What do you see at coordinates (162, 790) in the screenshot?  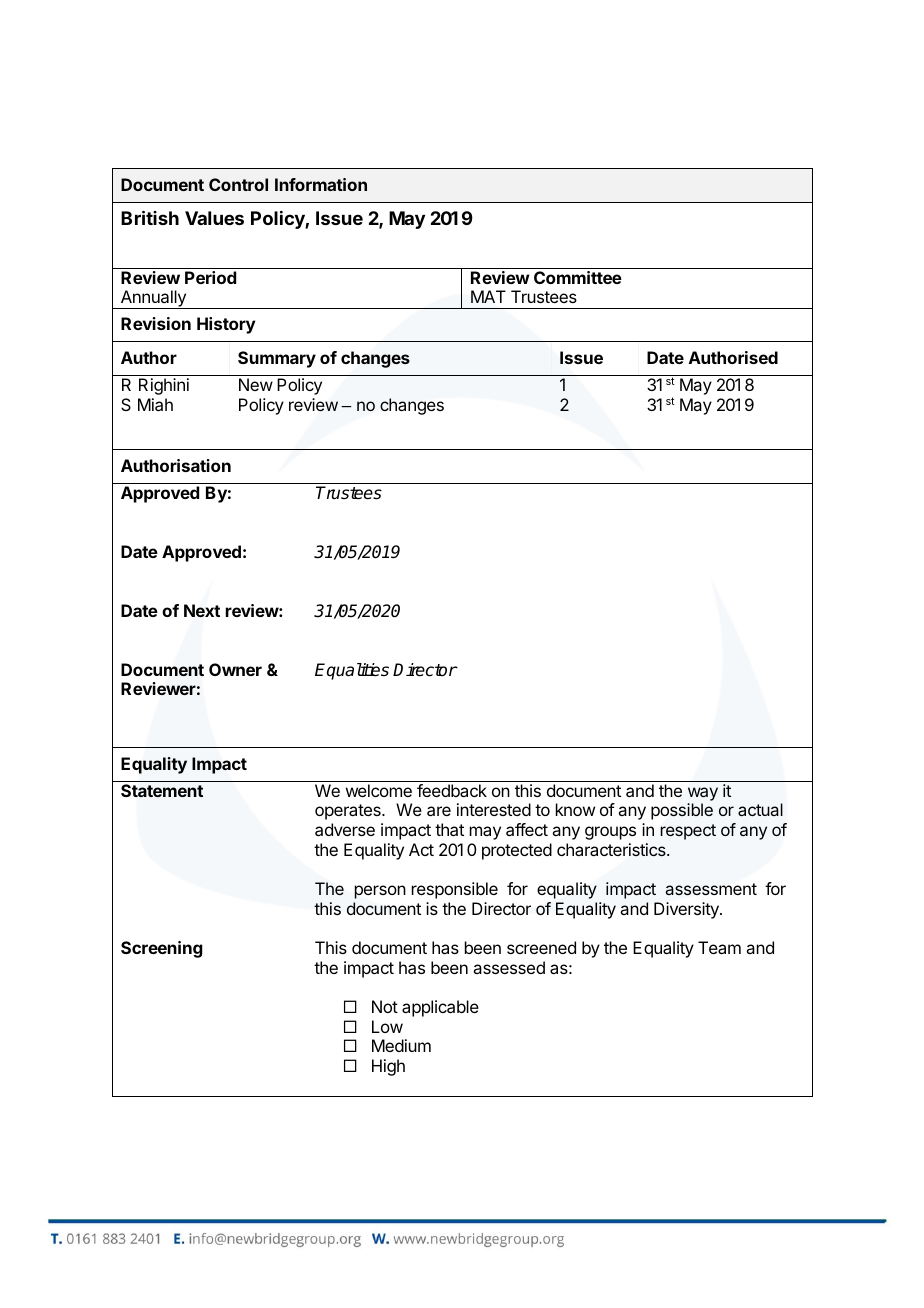 I see `Statement` at bounding box center [162, 790].
